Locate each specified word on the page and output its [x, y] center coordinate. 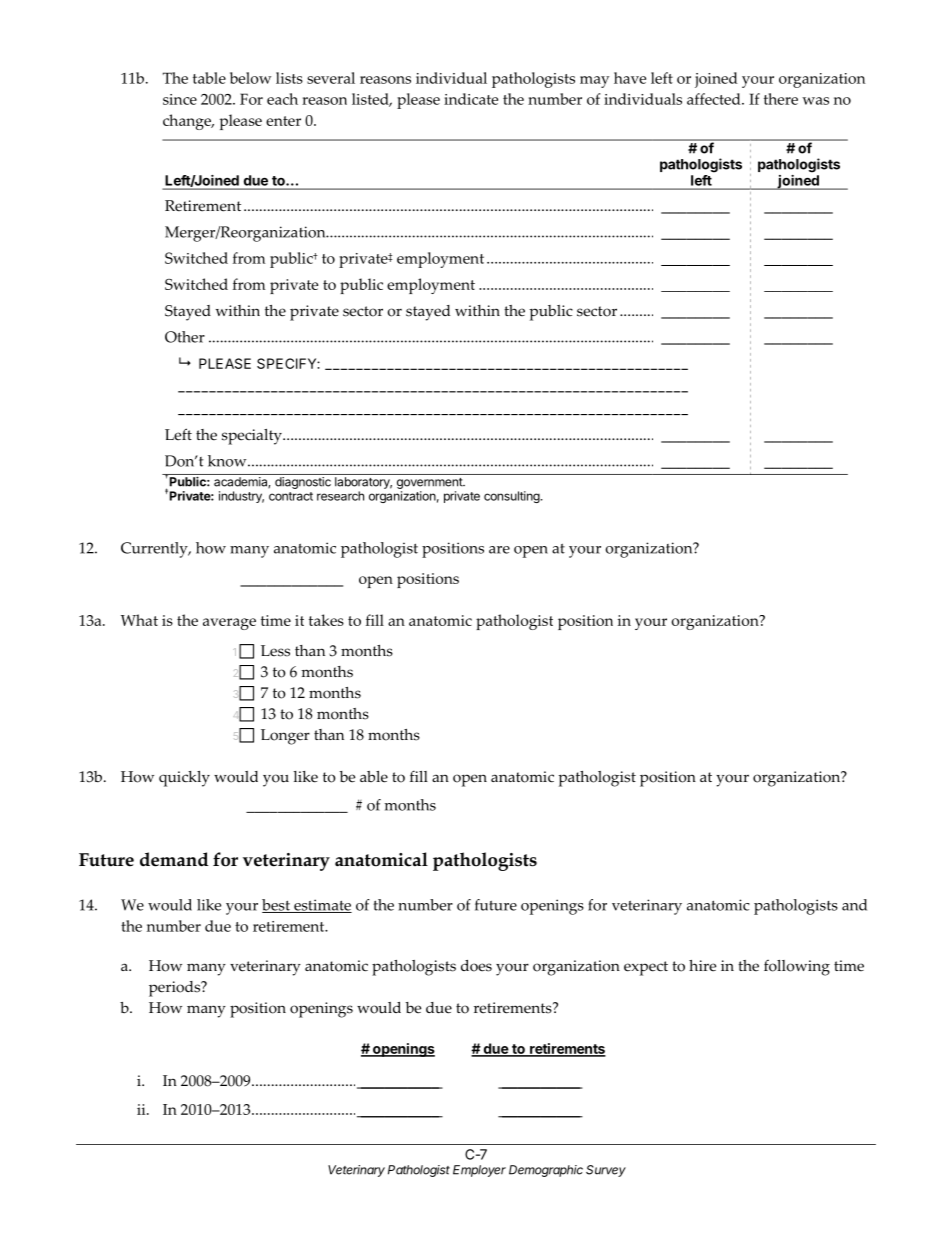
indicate [471, 99]
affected [715, 99]
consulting [512, 497]
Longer [285, 737]
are [499, 550]
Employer [479, 1171]
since [180, 99]
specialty [253, 437]
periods [176, 989]
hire [702, 966]
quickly [184, 779]
